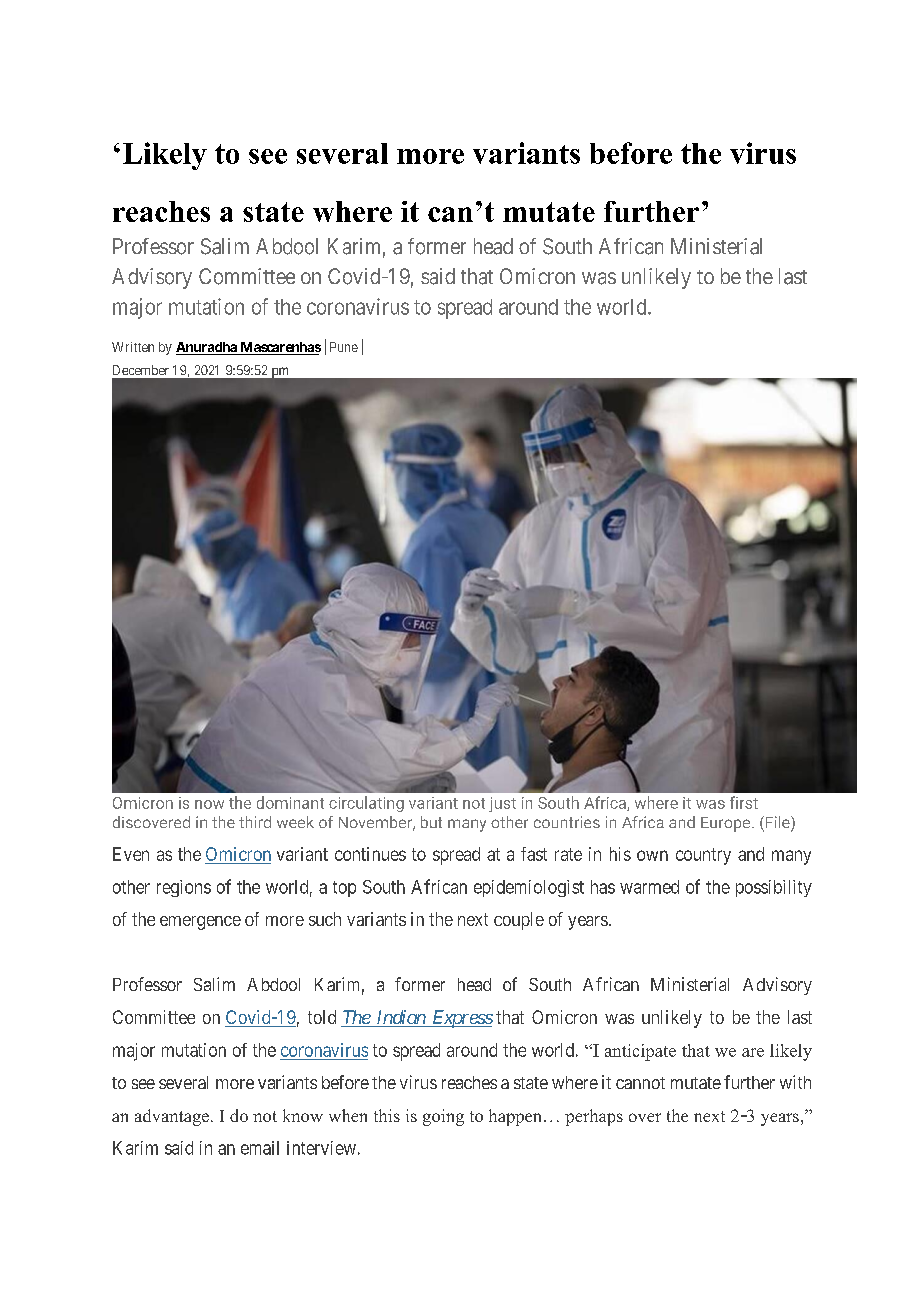  I want to click on dominant, so click(290, 802).
